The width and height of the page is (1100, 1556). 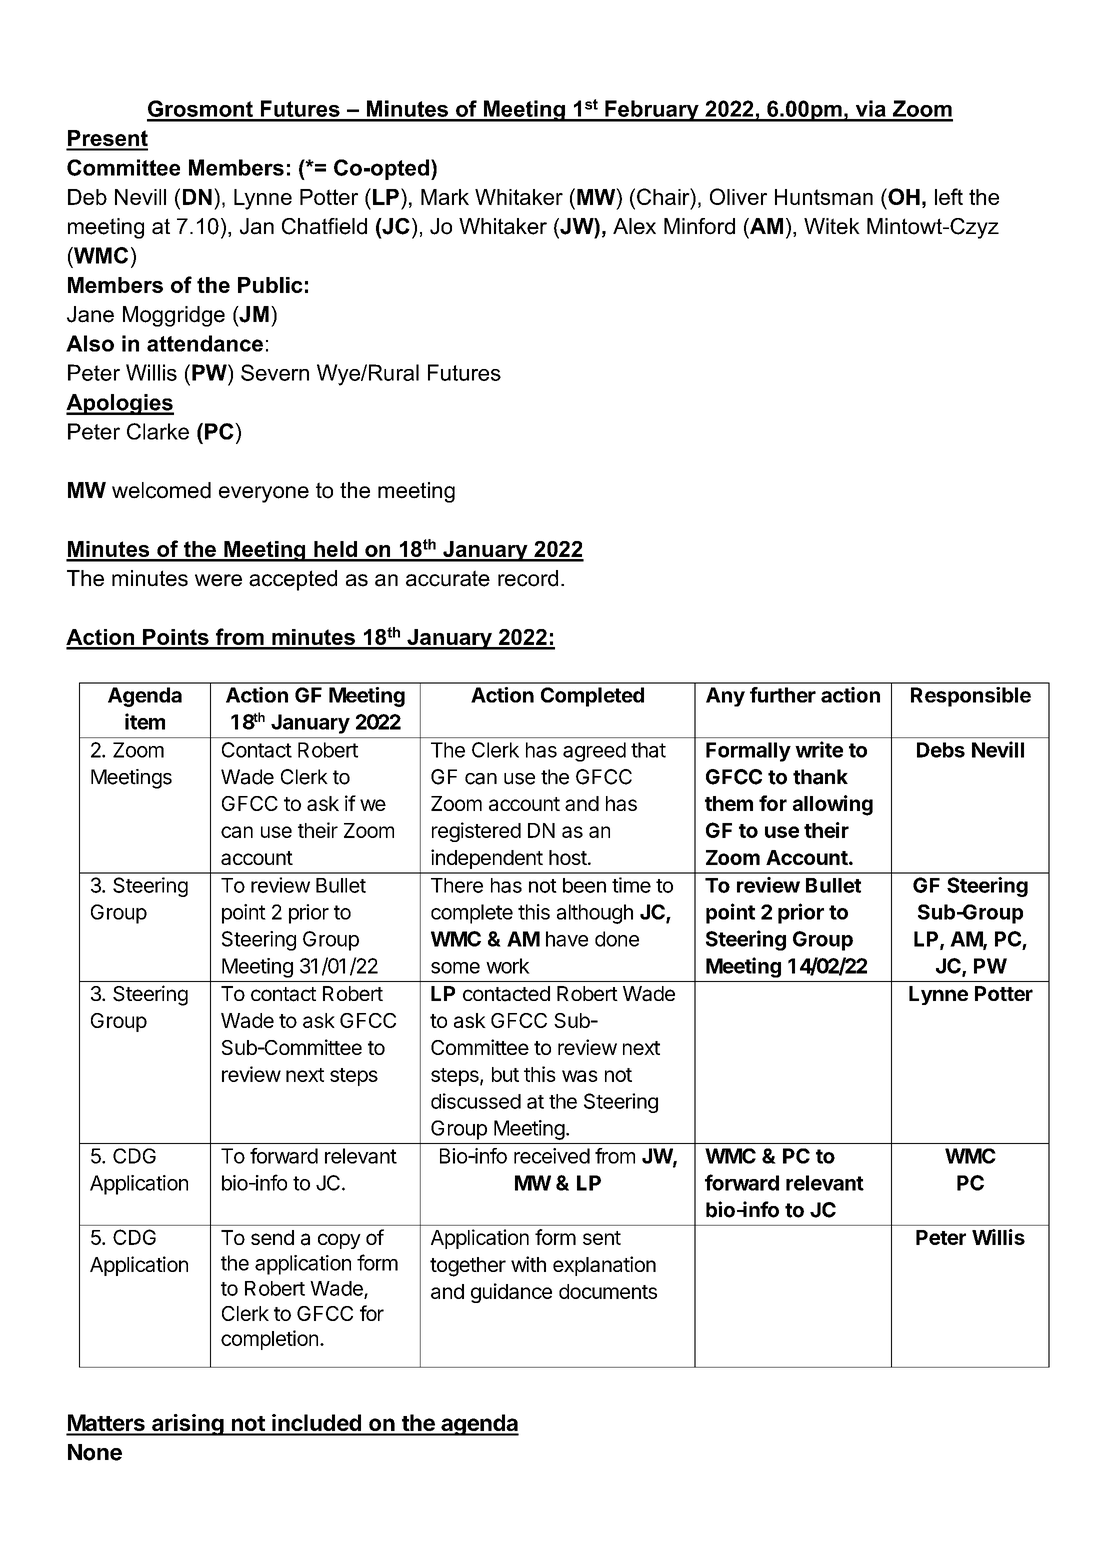 What do you see at coordinates (511, 1293) in the page?
I see `guidance` at bounding box center [511, 1293].
